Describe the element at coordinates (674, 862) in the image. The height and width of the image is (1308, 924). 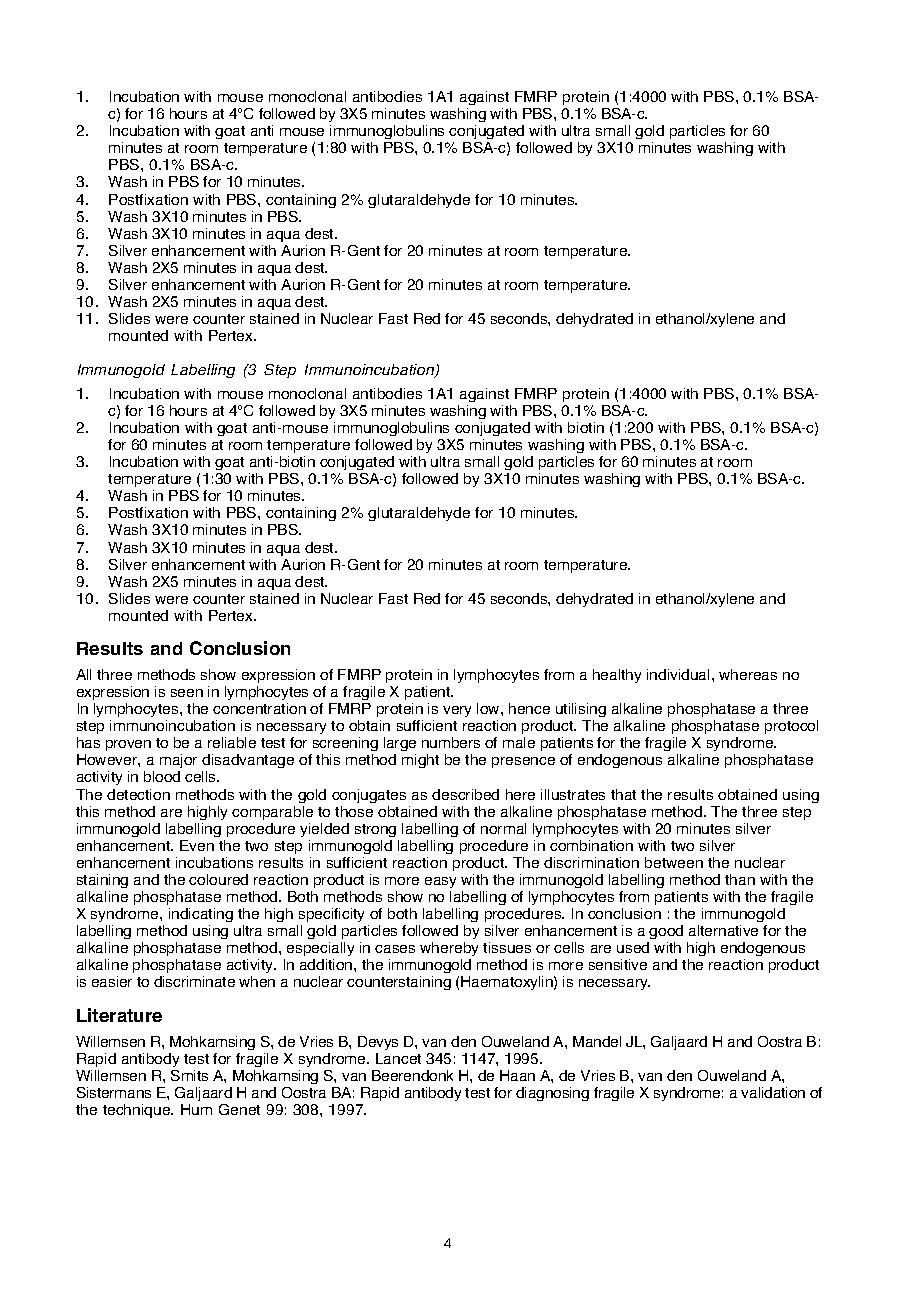
I see `between` at that location.
